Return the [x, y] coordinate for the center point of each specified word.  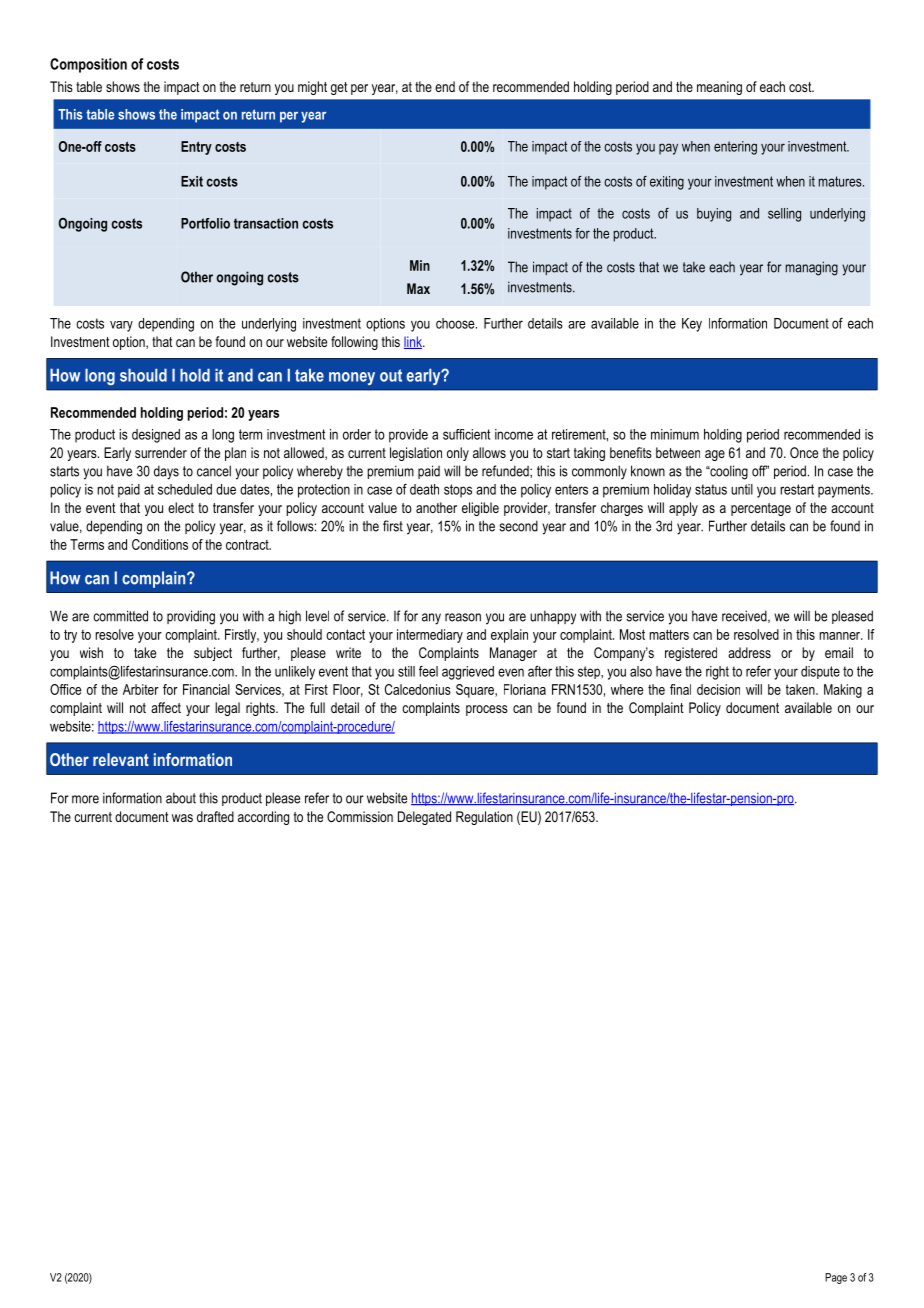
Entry [196, 148]
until [742, 489]
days [166, 472]
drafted [215, 816]
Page [836, 1278]
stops [458, 491]
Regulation [484, 818]
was [182, 818]
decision [718, 689]
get [339, 88]
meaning [719, 88]
